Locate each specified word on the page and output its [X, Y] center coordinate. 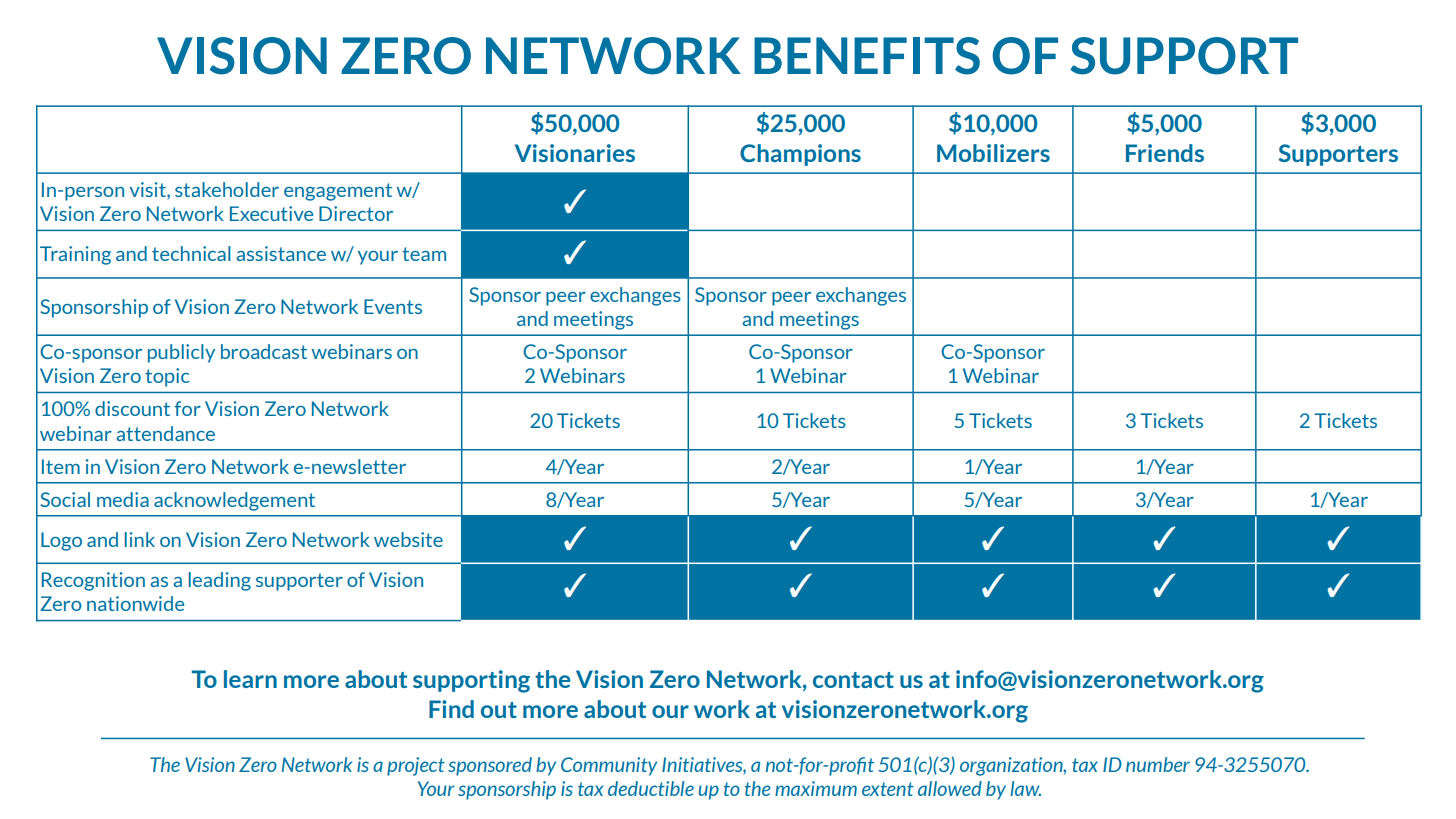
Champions [800, 155]
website [408, 539]
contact [853, 680]
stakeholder [227, 189]
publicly [181, 353]
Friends [1165, 153]
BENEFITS [867, 56]
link [140, 539]
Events [393, 306]
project [416, 766]
